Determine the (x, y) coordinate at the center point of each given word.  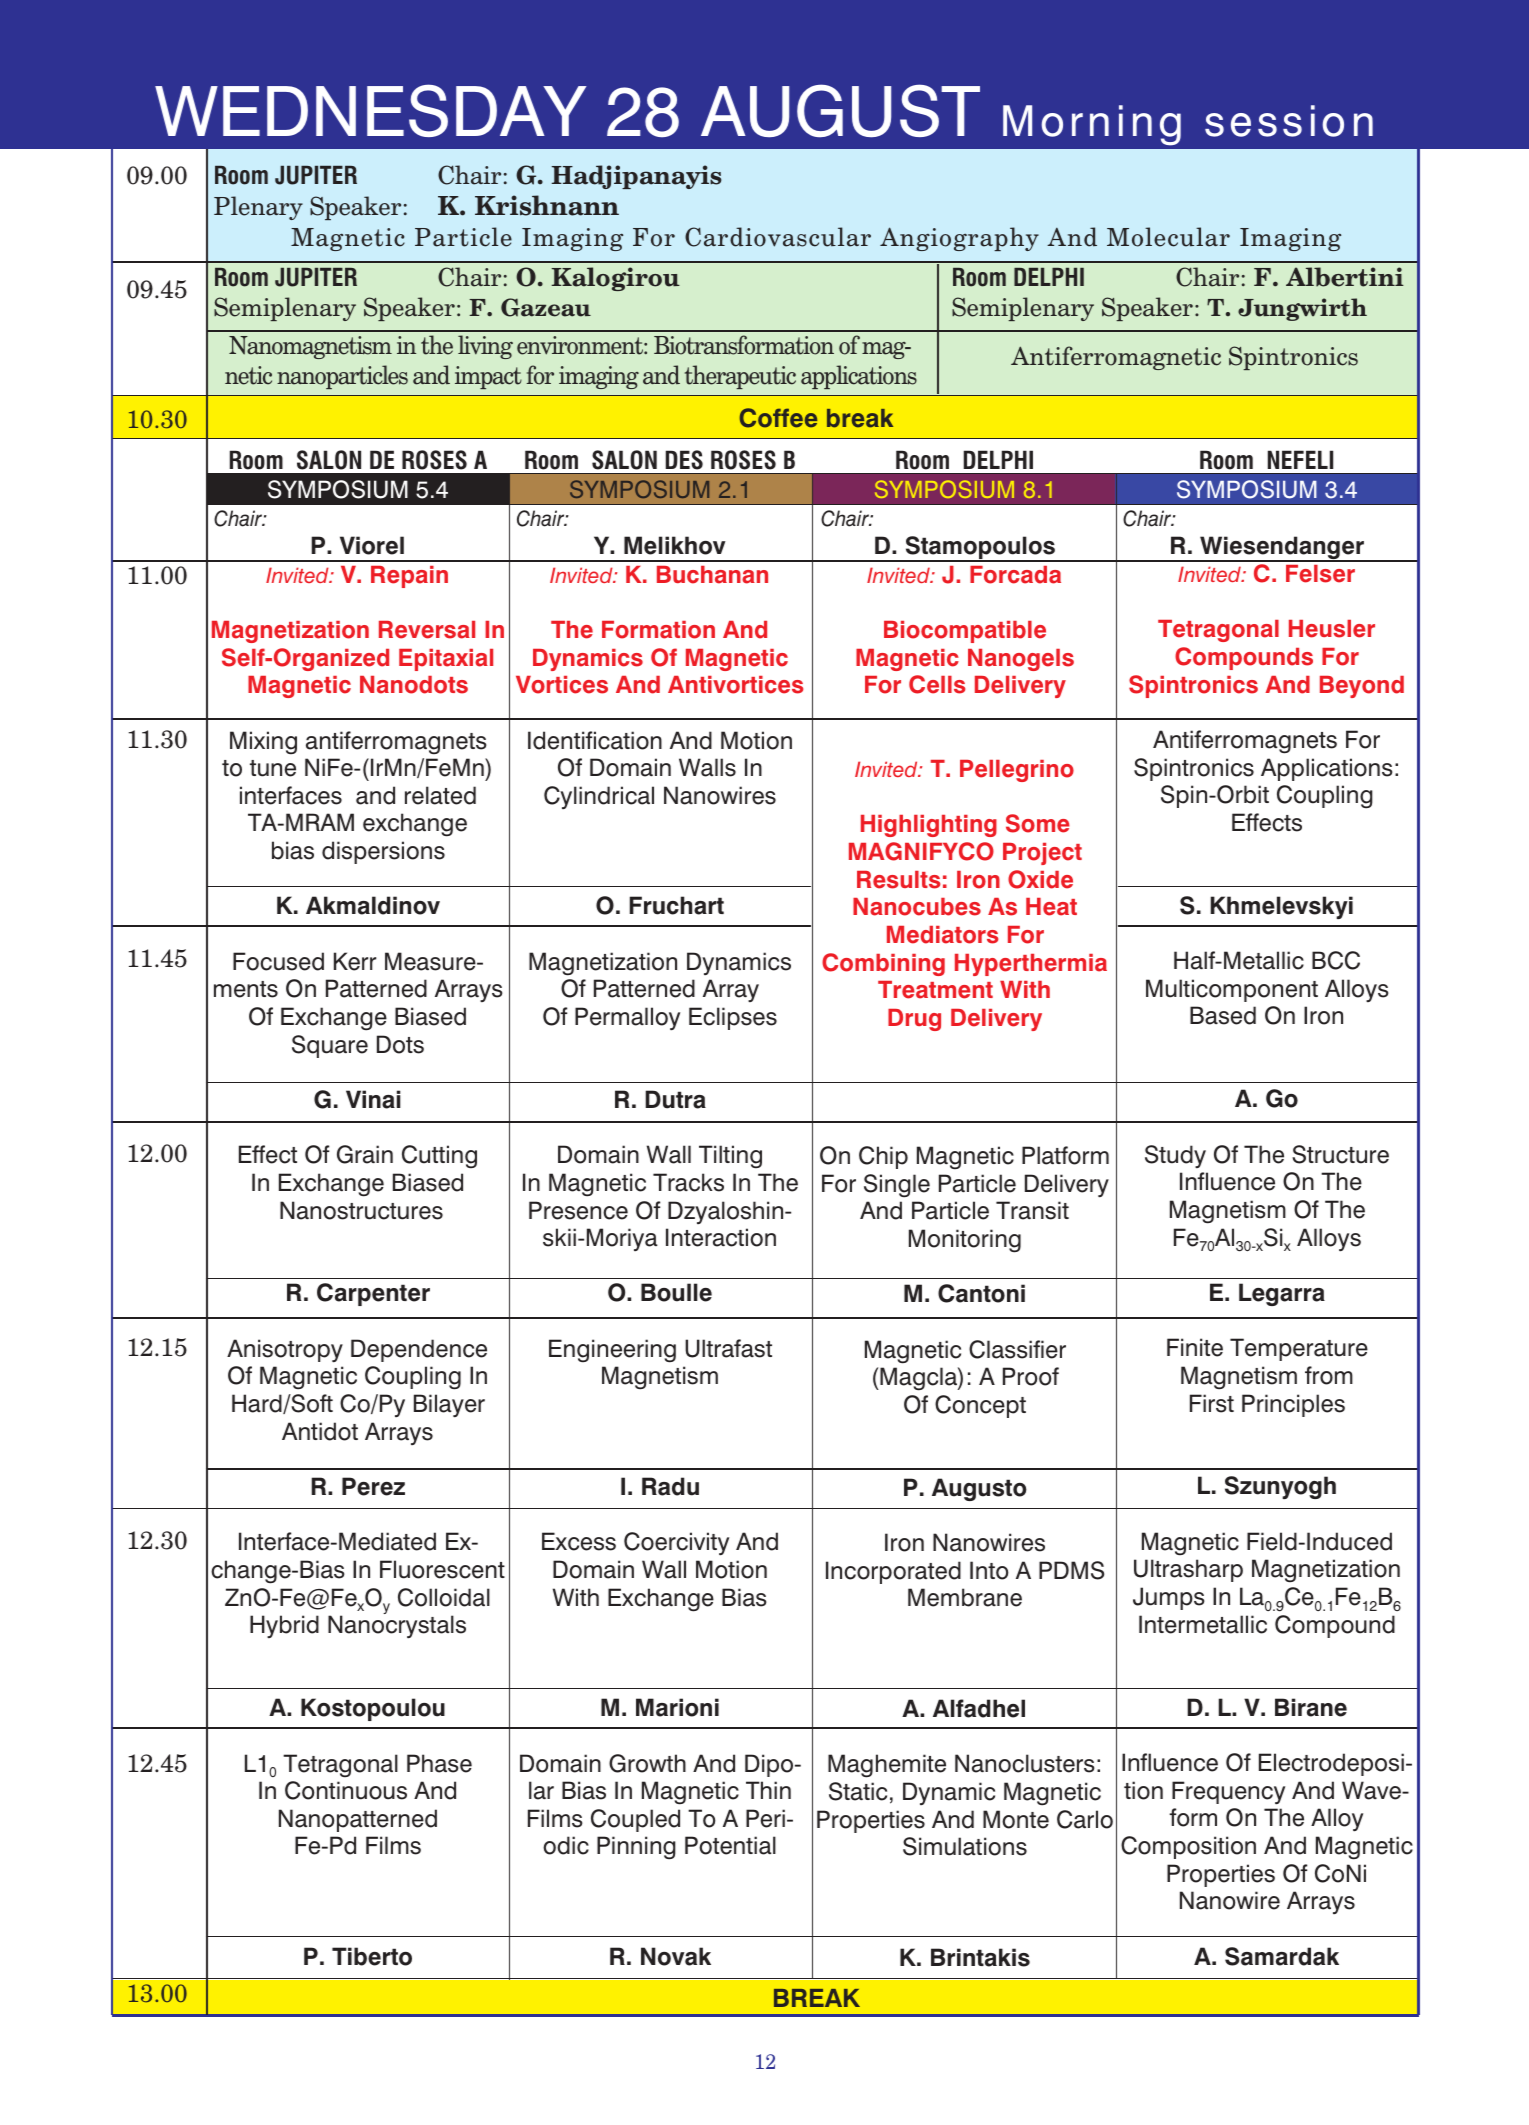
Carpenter (373, 1294)
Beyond (1362, 687)
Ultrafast (728, 1348)
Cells (937, 684)
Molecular (1168, 237)
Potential (730, 1845)
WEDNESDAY (371, 110)
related (440, 795)
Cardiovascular (778, 237)
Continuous (346, 1790)
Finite (1195, 1347)
